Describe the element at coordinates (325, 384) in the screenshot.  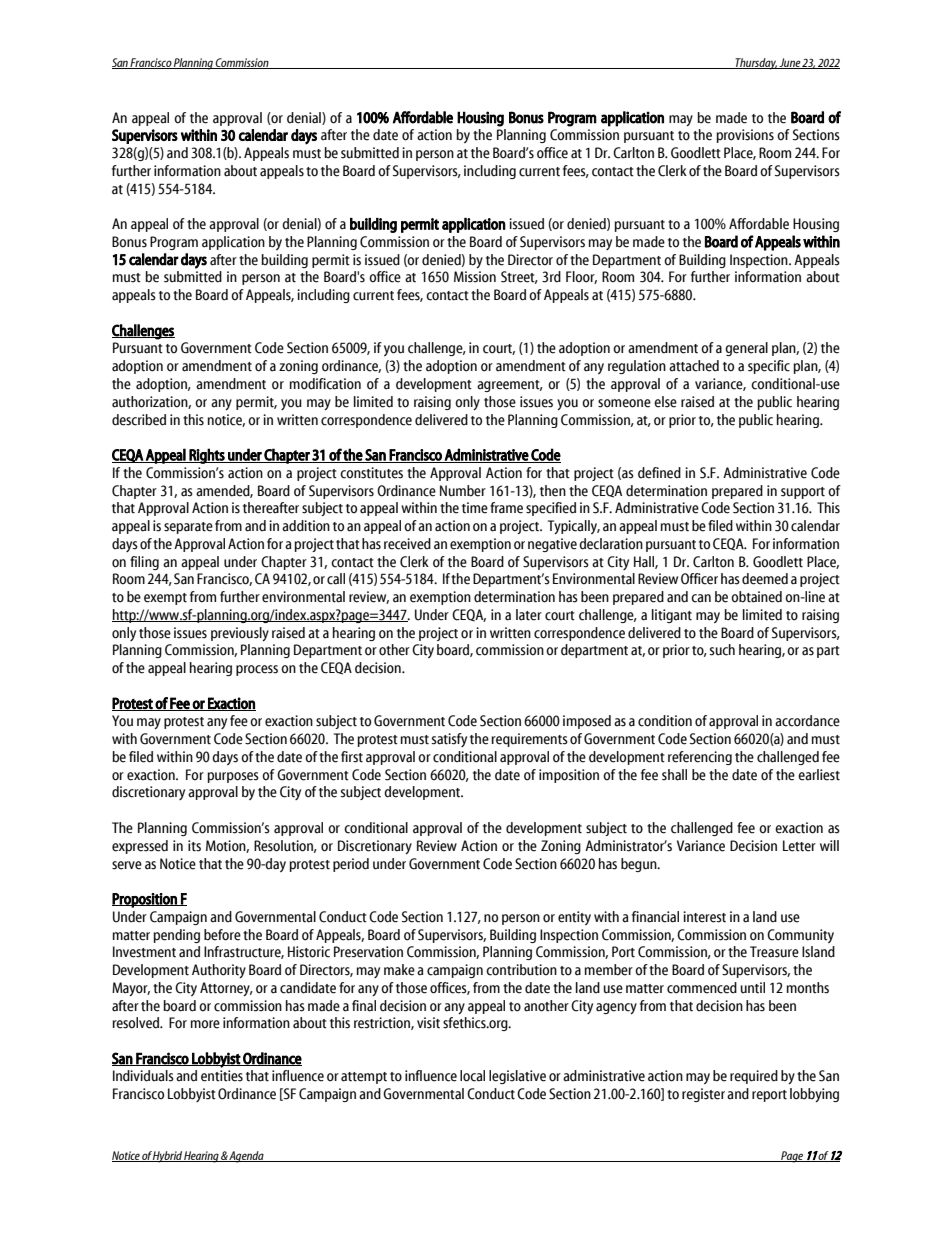
I see `modification` at that location.
